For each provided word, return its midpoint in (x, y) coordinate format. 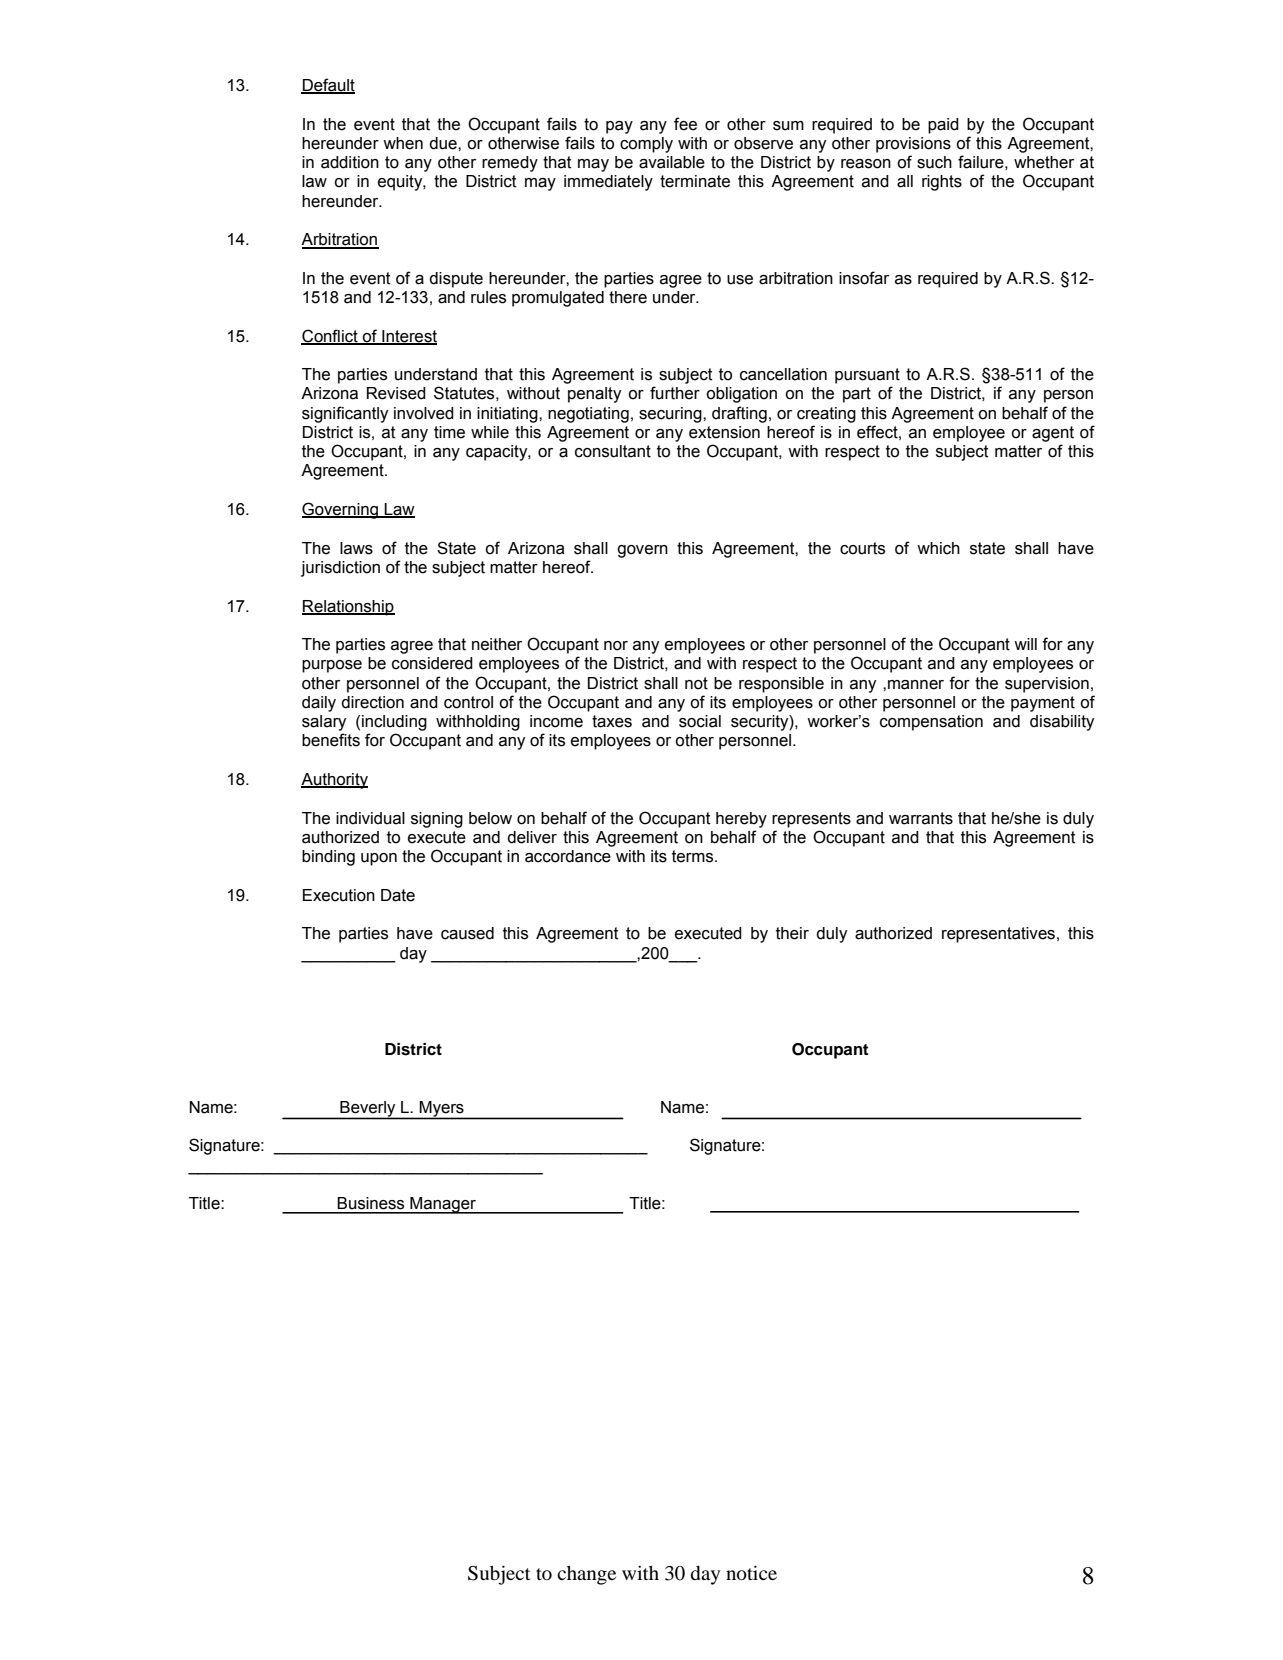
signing (437, 820)
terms (694, 856)
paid (943, 126)
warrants (921, 818)
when (403, 143)
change (586, 1575)
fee (685, 124)
